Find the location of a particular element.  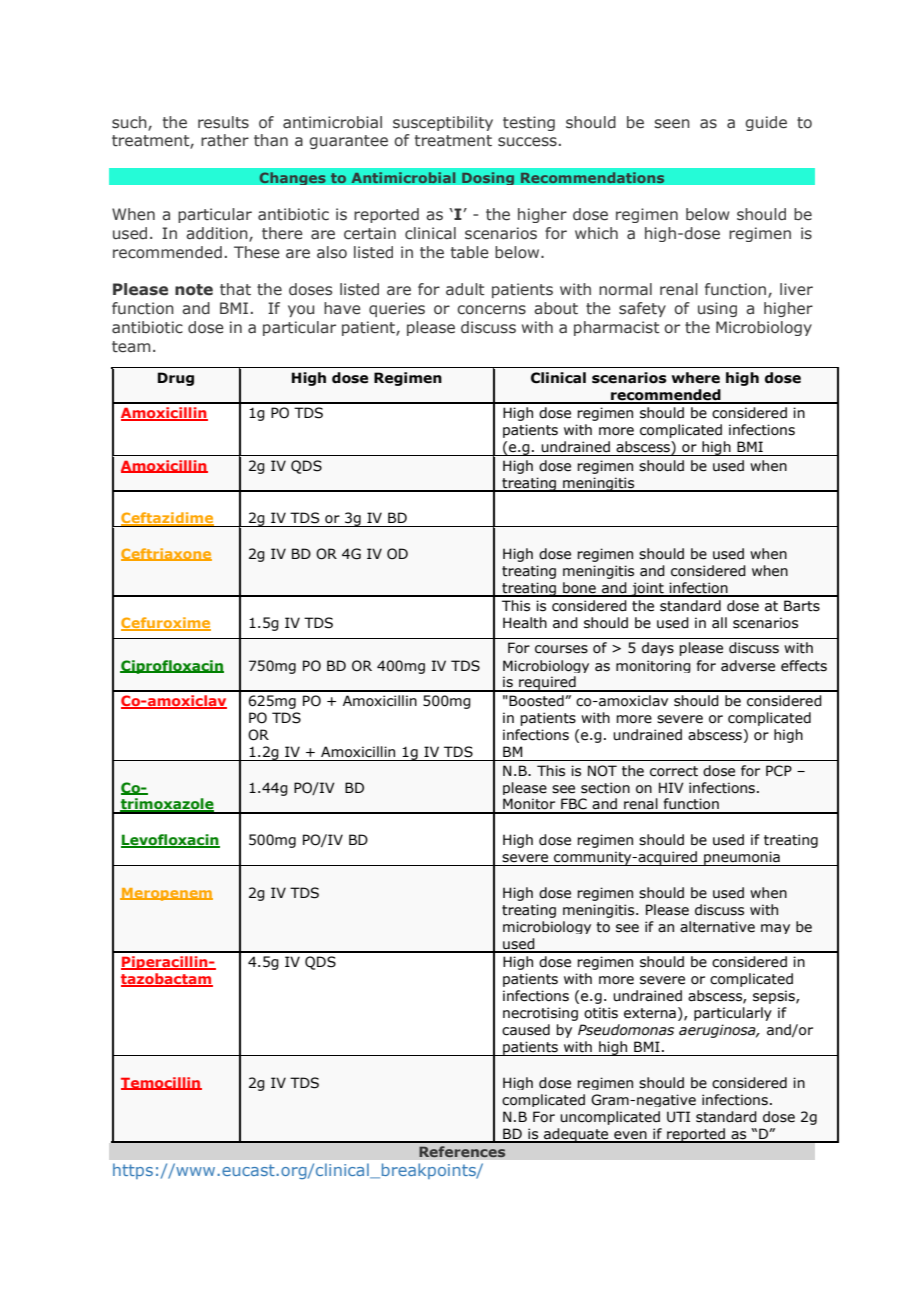

References is located at coordinates (462, 1152).
